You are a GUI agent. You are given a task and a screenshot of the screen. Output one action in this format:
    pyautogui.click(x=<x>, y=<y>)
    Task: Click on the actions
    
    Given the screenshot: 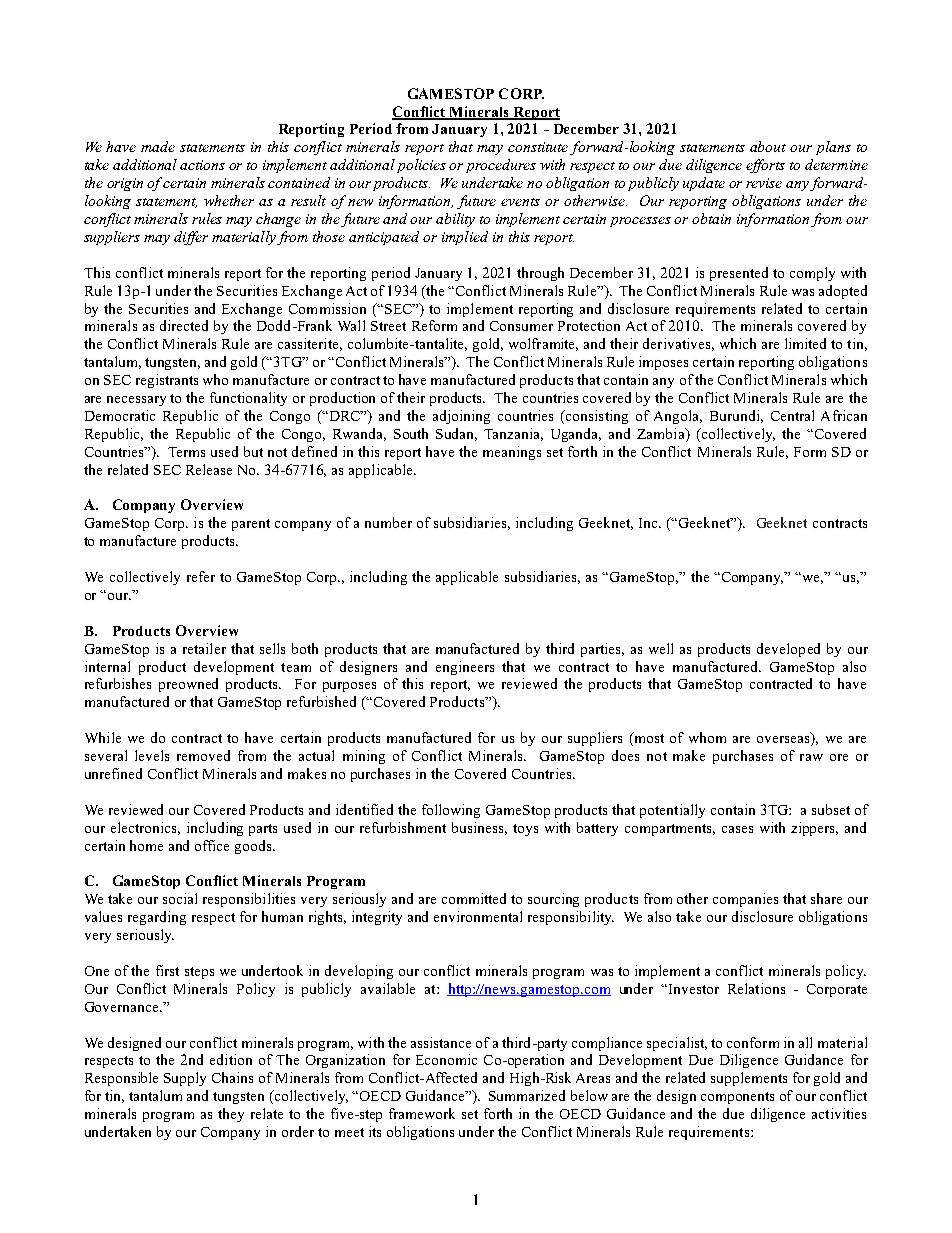 What is the action you would take?
    pyautogui.click(x=202, y=165)
